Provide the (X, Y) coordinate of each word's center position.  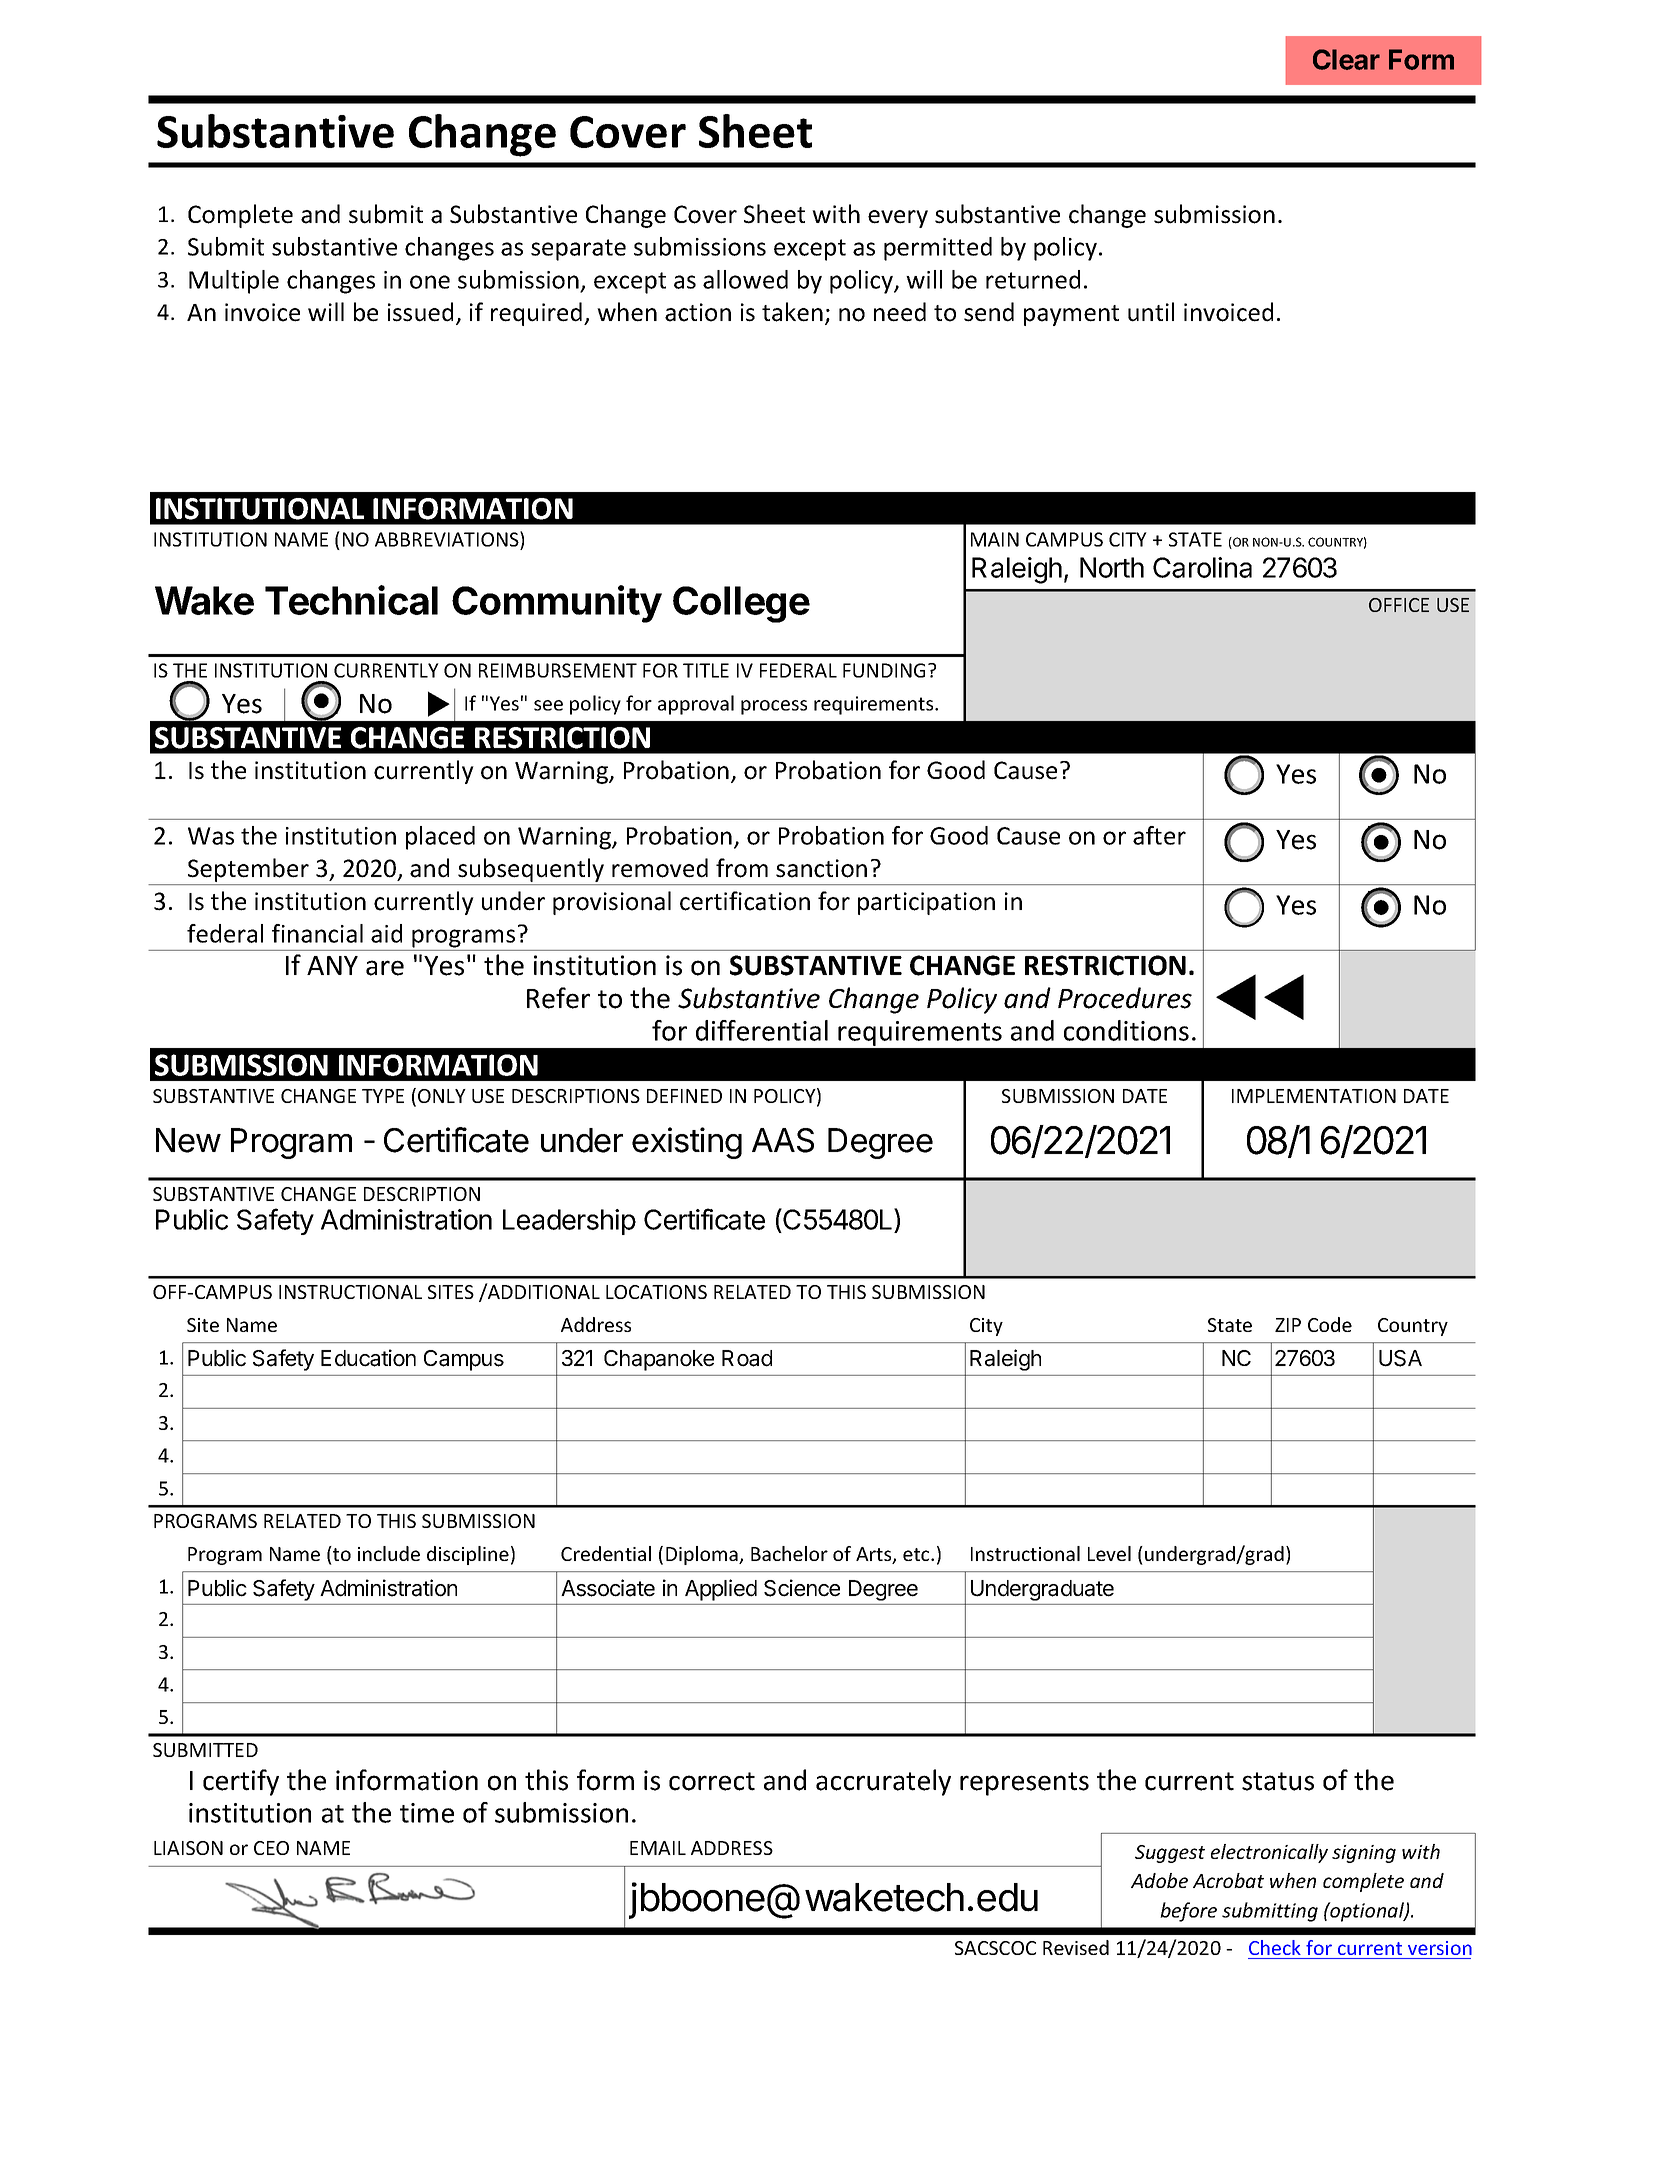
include (389, 1553)
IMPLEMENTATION (1314, 1096)
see (548, 705)
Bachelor (789, 1553)
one (430, 282)
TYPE (383, 1096)
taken (792, 312)
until (1151, 312)
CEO (271, 1848)
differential (762, 1030)
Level (1109, 1553)
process (774, 707)
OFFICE (1399, 605)
